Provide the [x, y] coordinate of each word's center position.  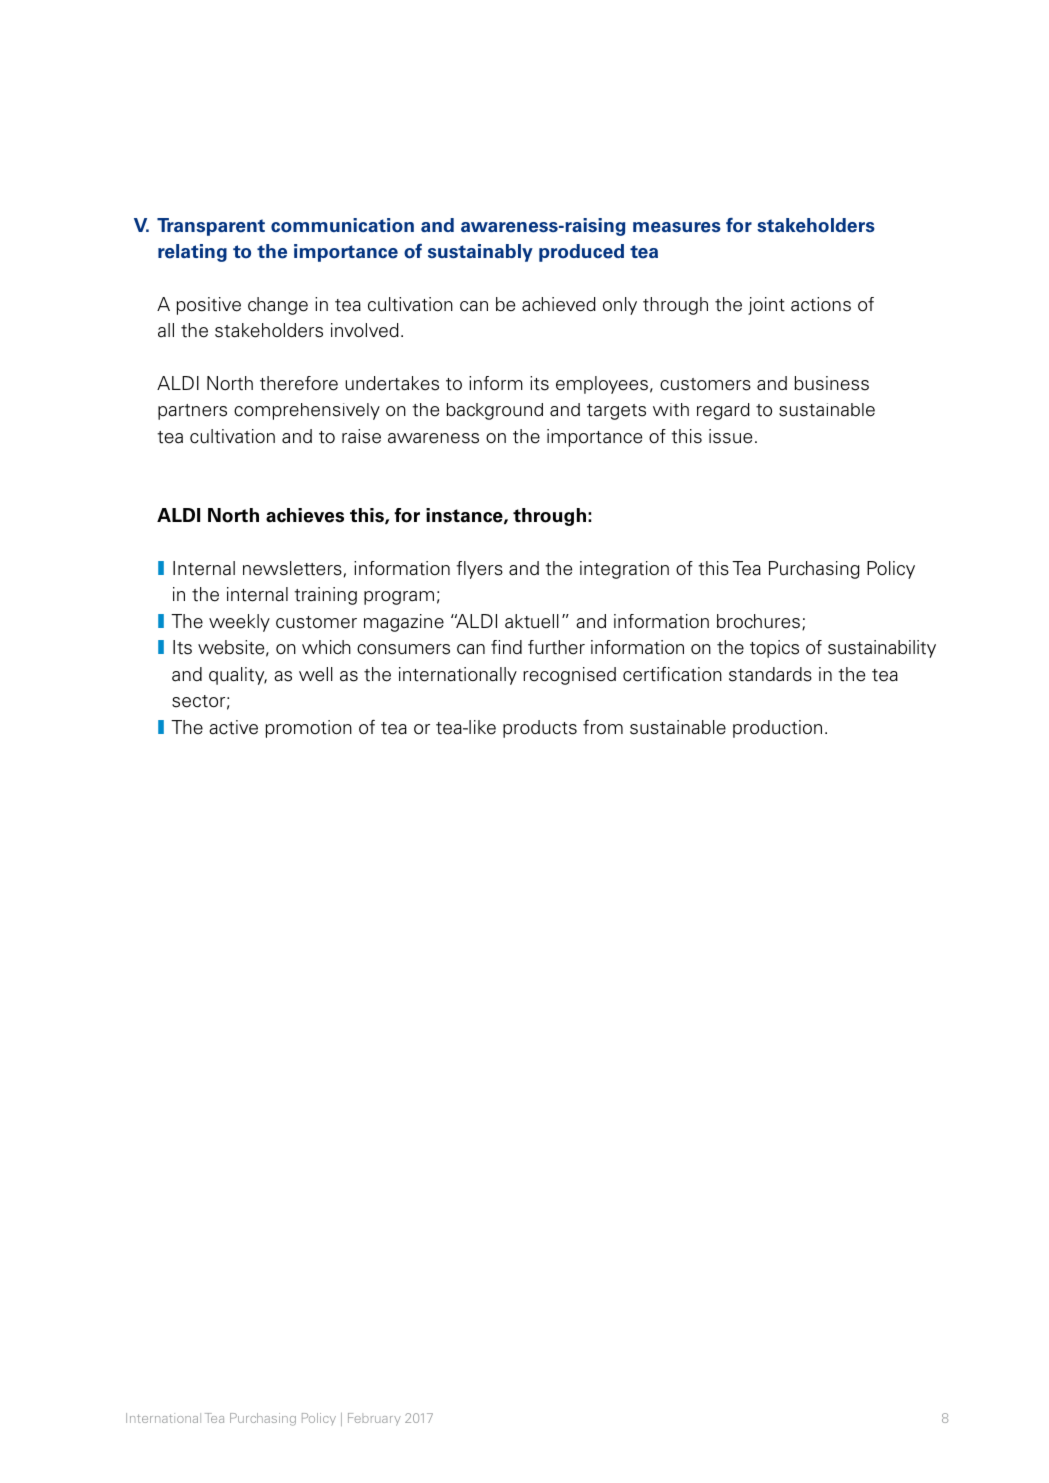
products [540, 729]
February [374, 1419]
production [777, 729]
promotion [309, 729]
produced [581, 253]
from [603, 727]
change [278, 306]
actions [821, 304]
